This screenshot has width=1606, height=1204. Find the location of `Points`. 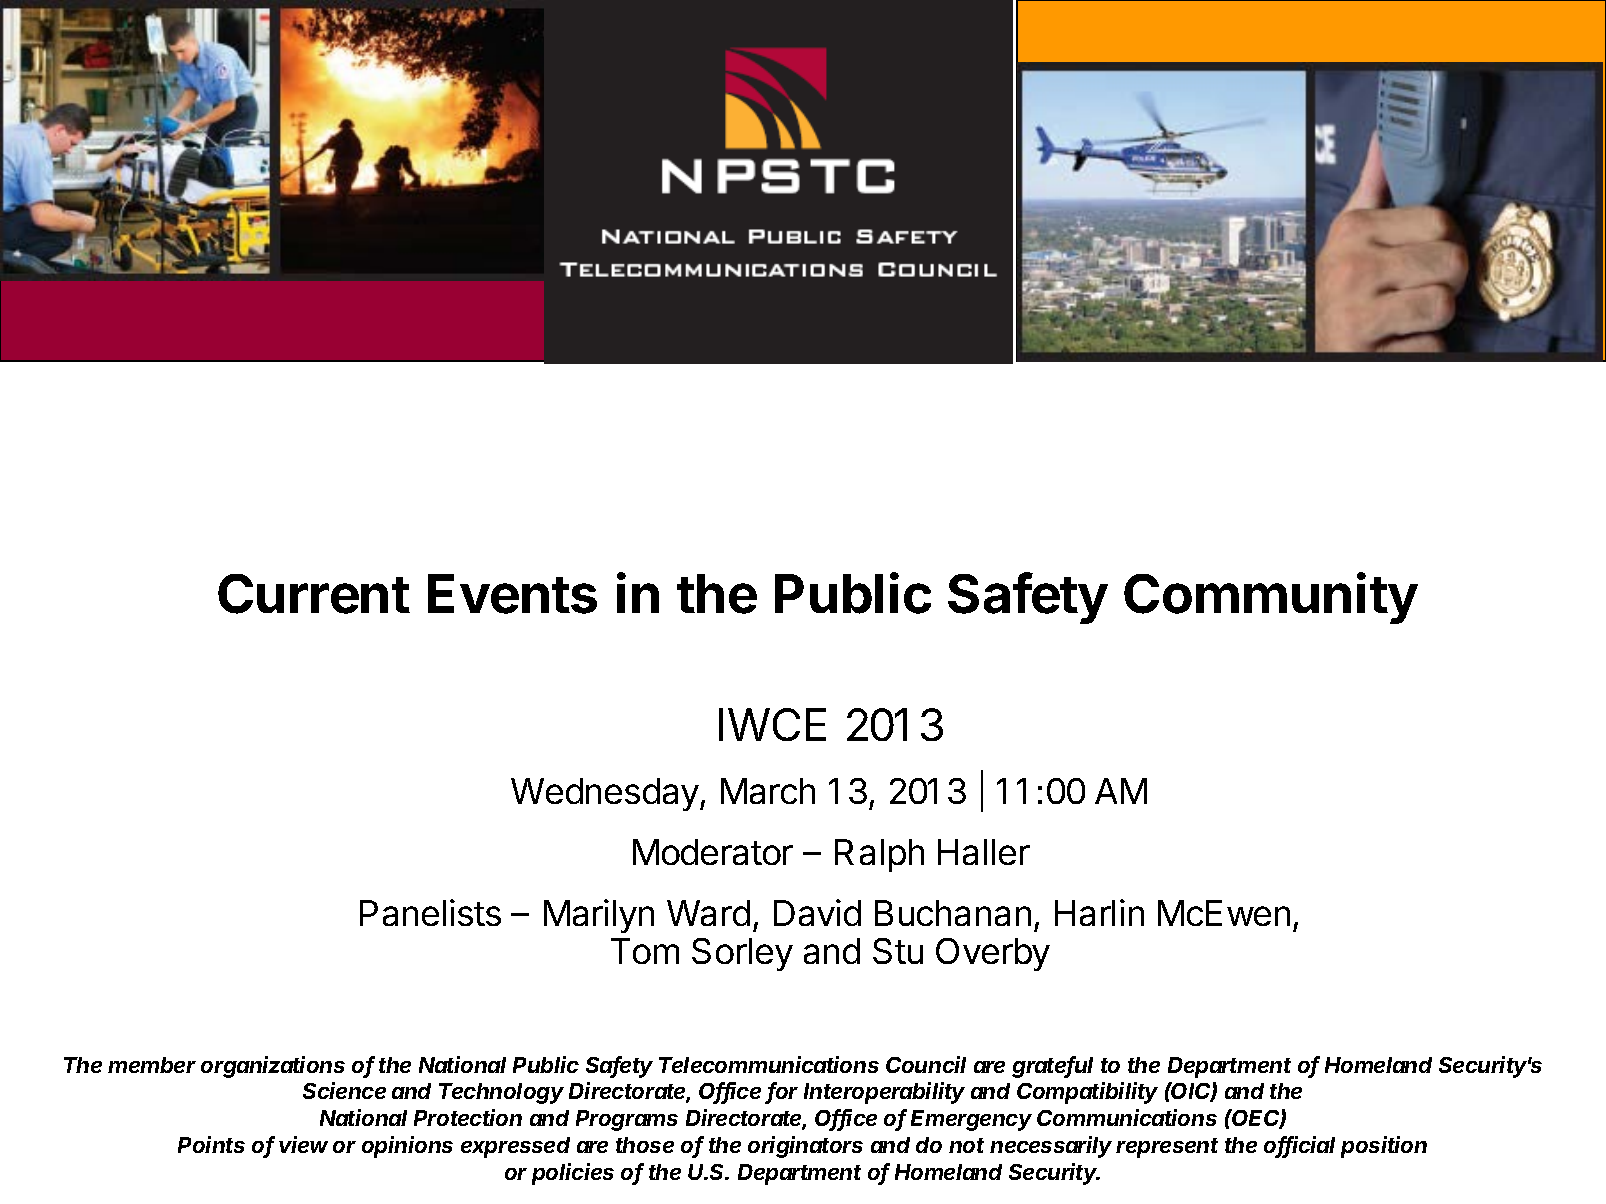

Points is located at coordinates (211, 1144).
